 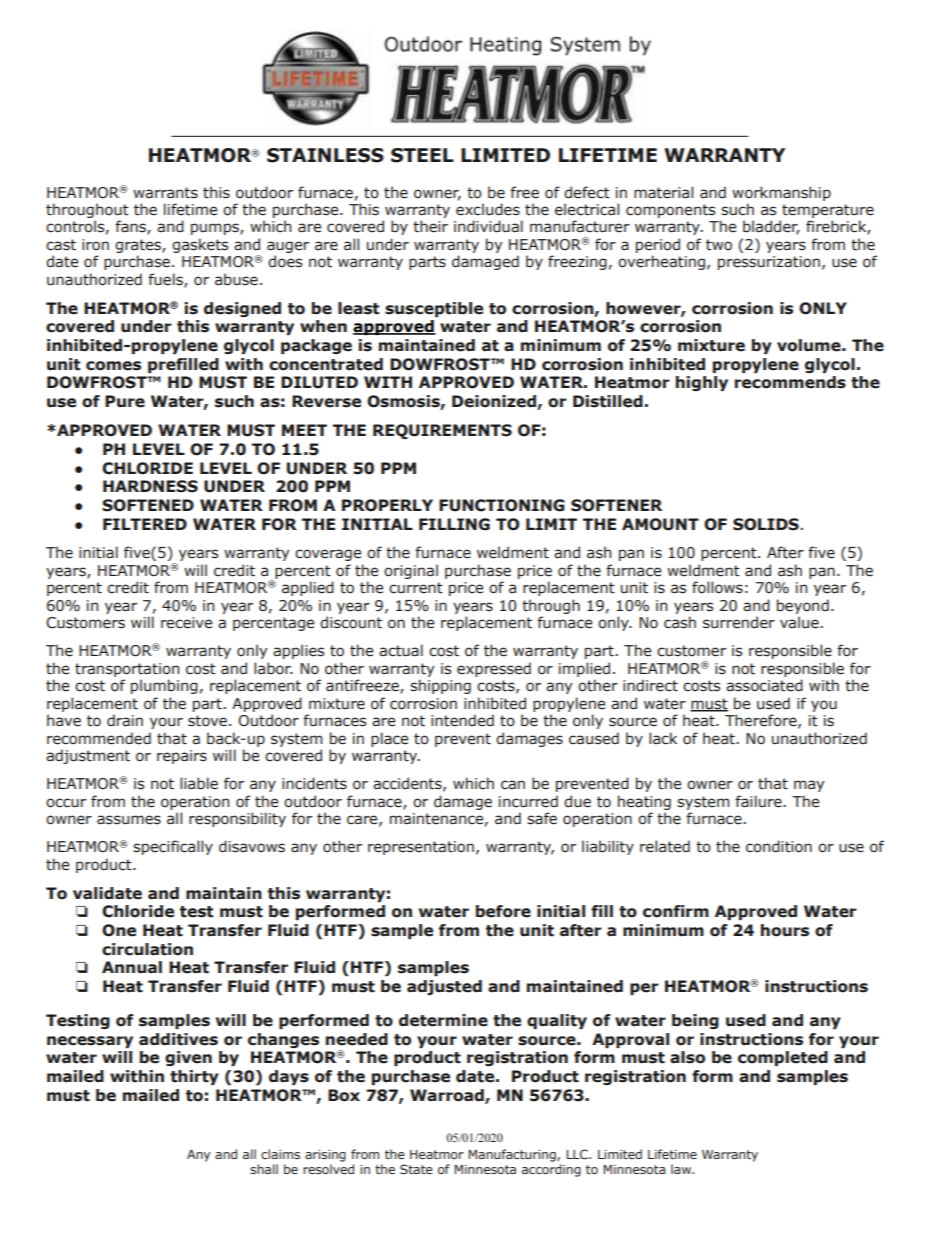 What do you see at coordinates (764, 685) in the document?
I see `associated` at bounding box center [764, 685].
